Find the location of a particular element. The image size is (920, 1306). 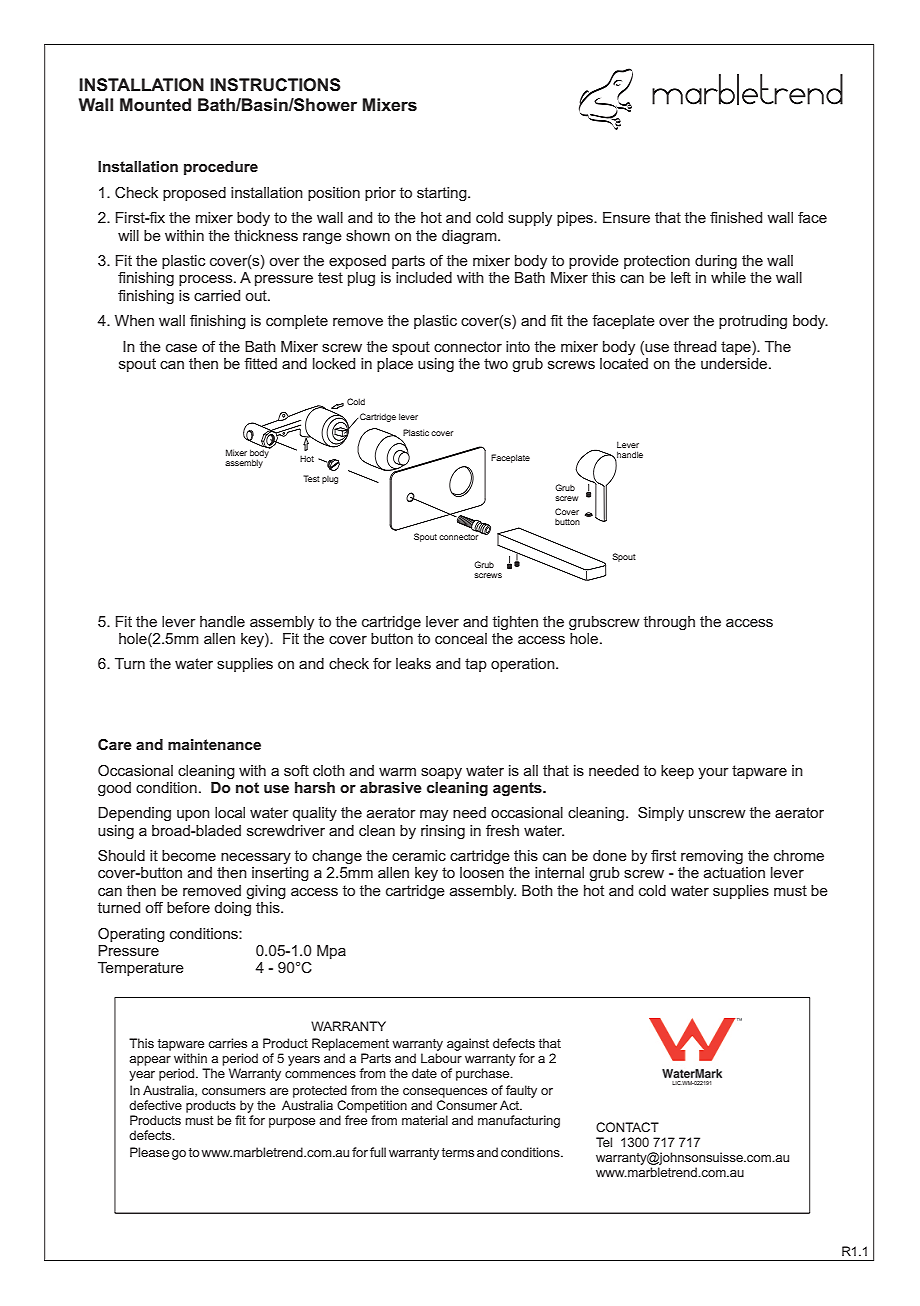

maintenance is located at coordinates (214, 744).
